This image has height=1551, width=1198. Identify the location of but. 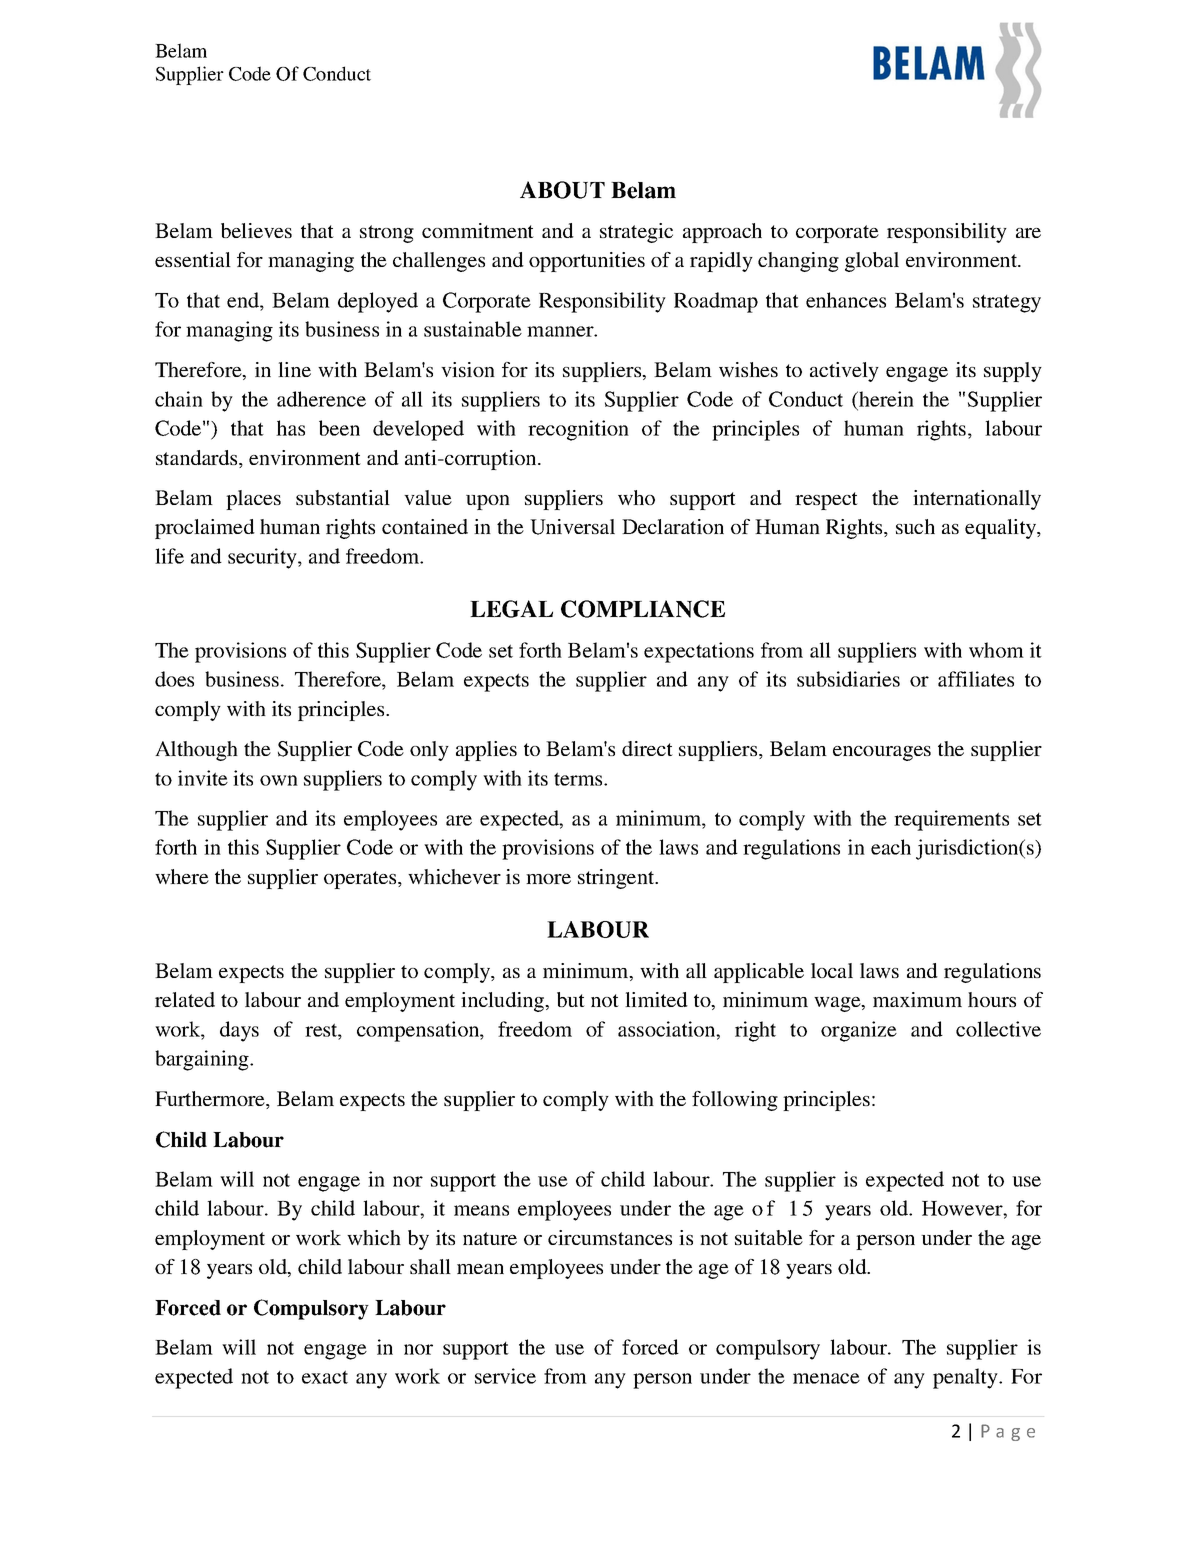
(571, 999).
